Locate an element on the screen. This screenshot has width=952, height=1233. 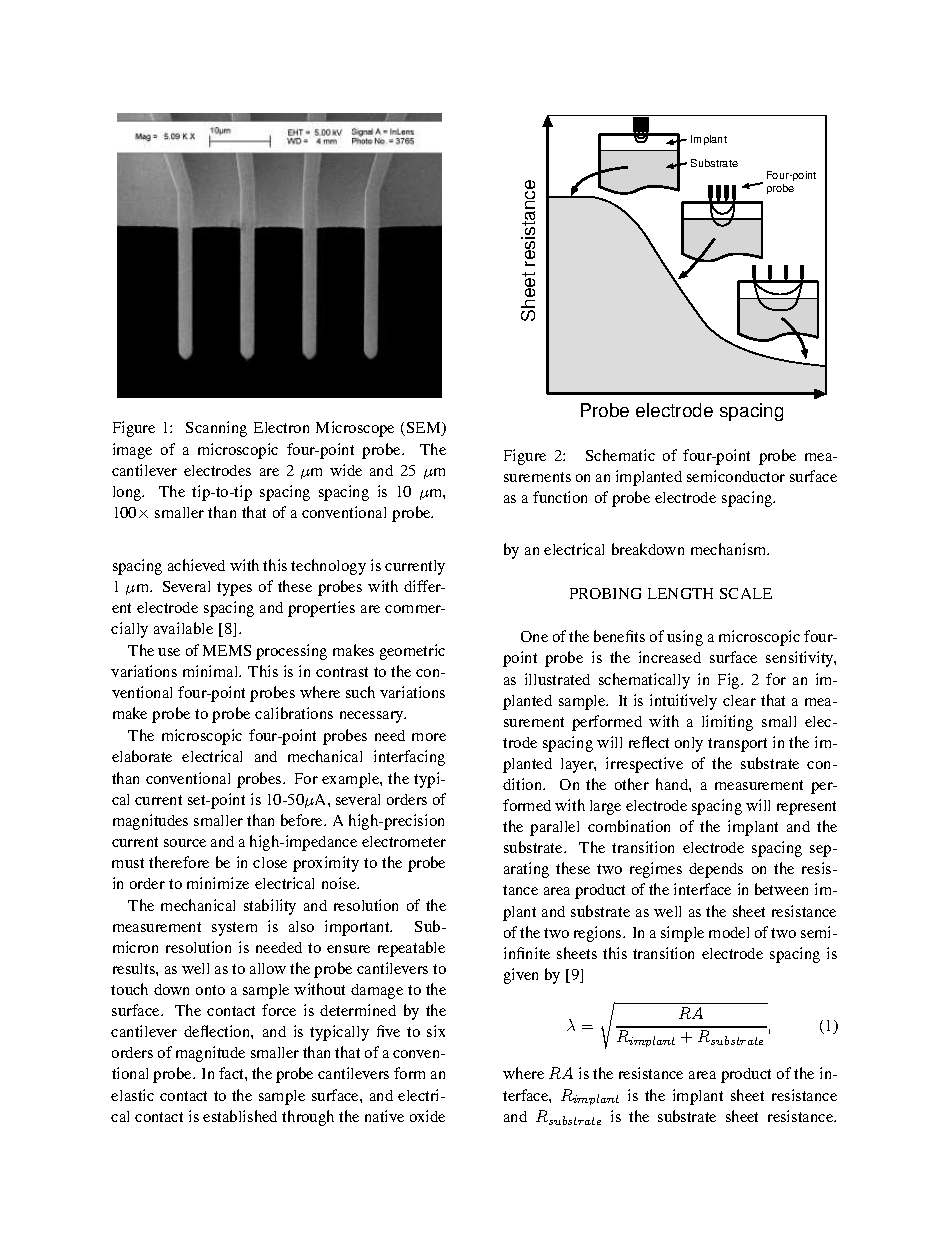
wide is located at coordinates (346, 470).
